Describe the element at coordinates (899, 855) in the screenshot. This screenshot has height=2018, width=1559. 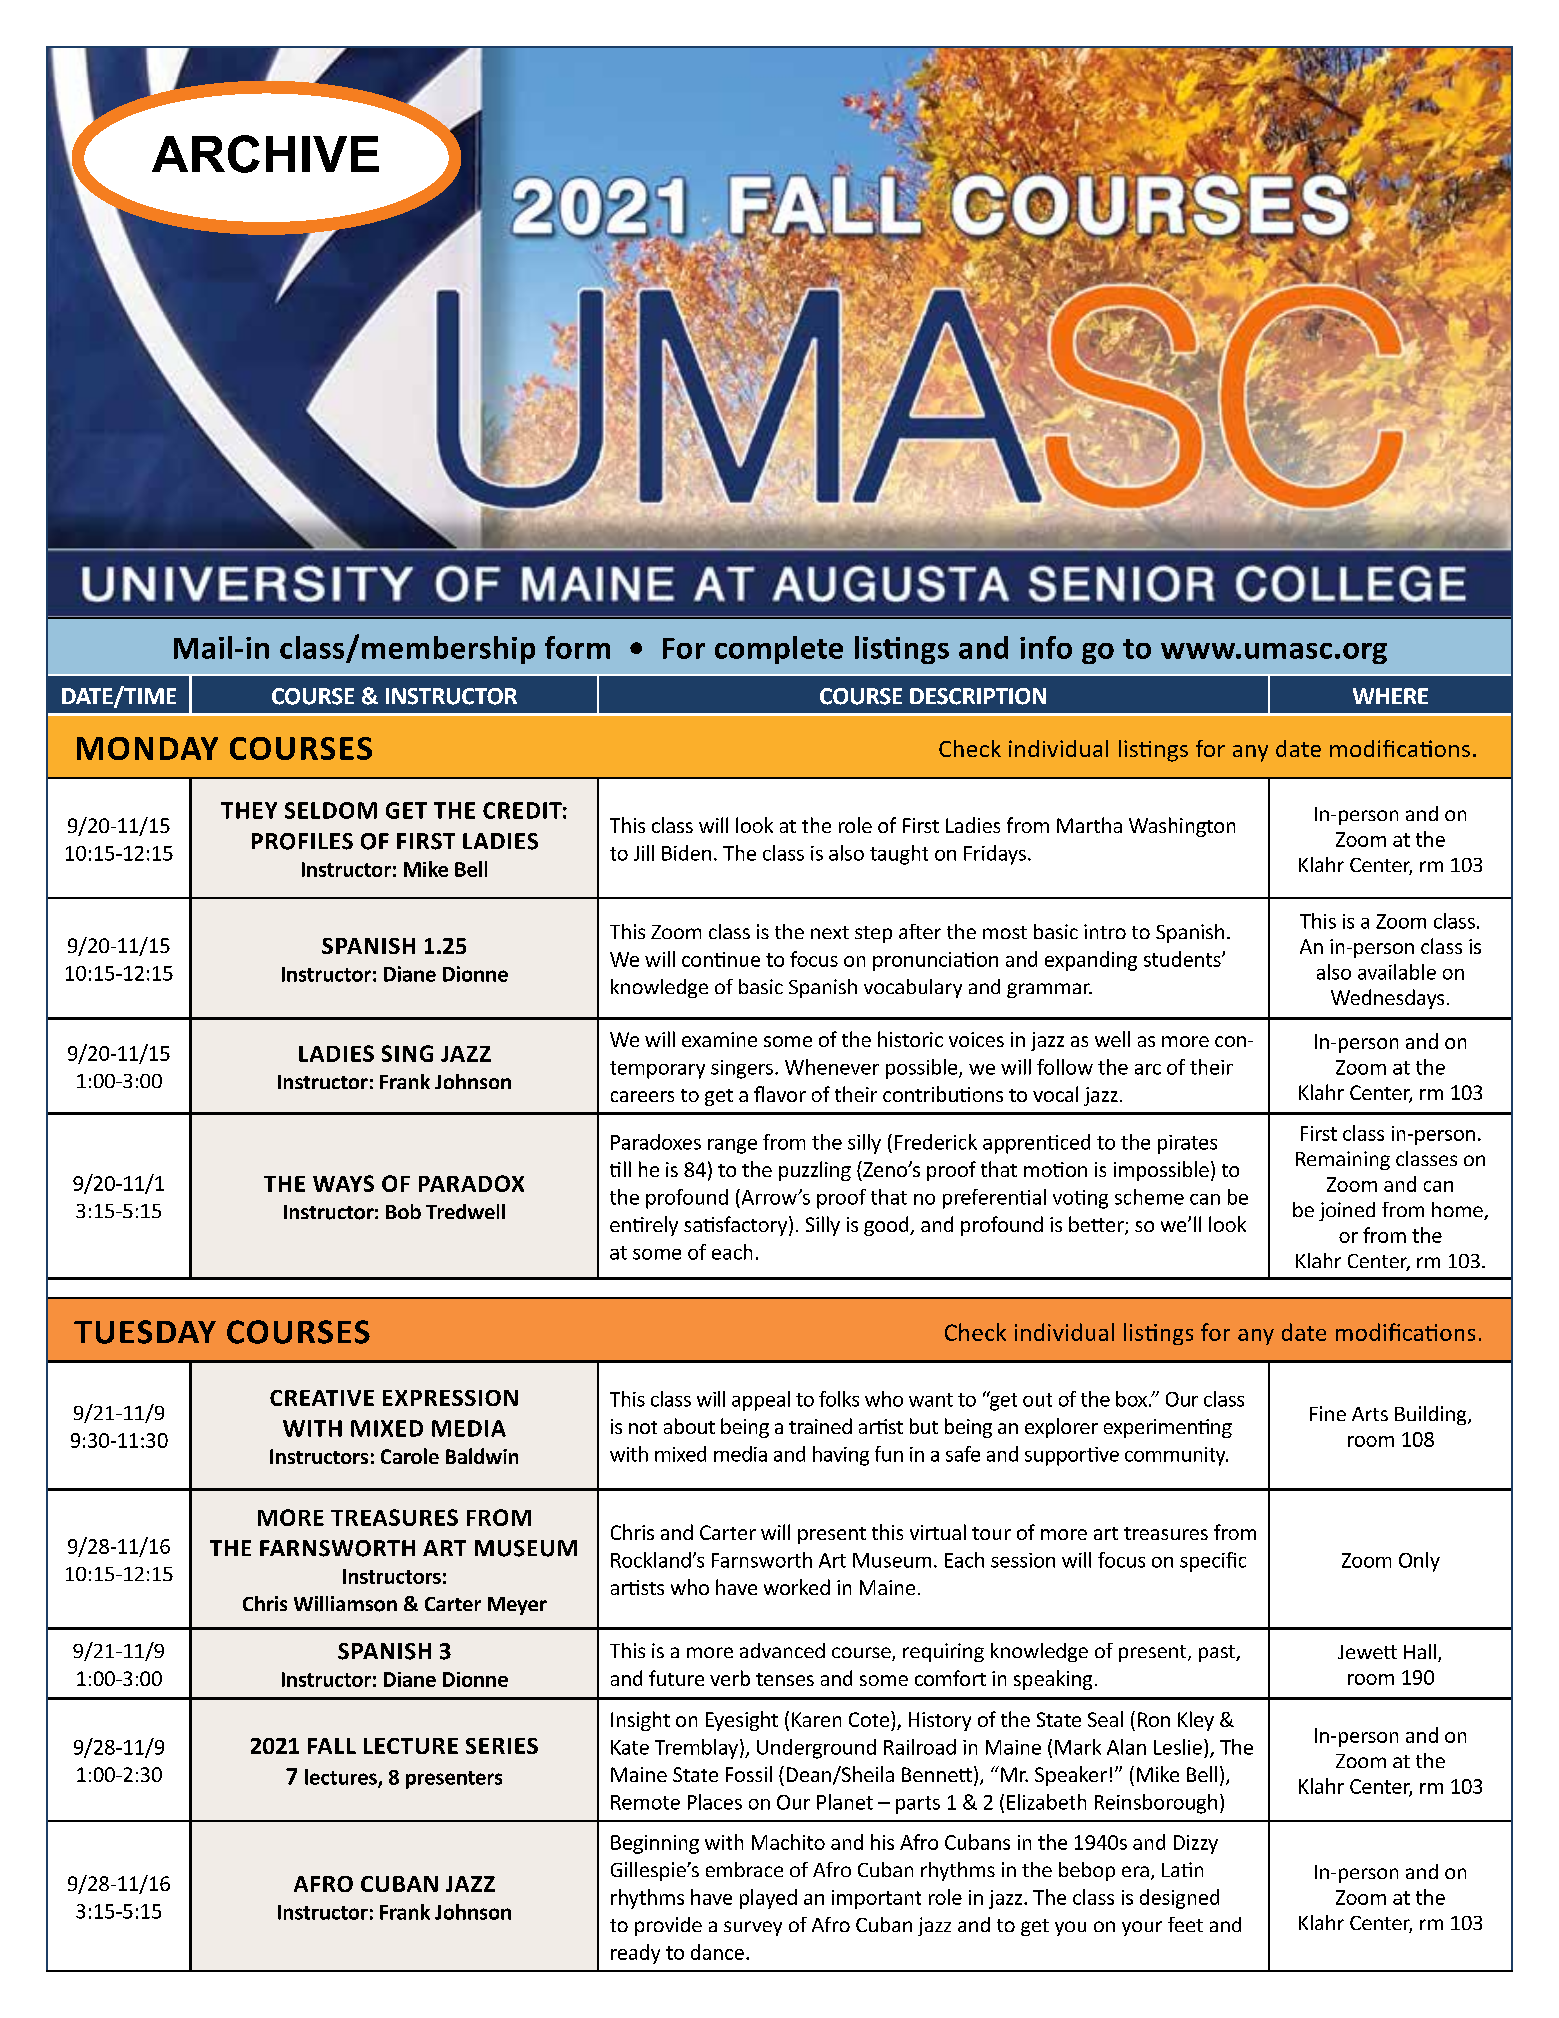
I see `taught` at that location.
